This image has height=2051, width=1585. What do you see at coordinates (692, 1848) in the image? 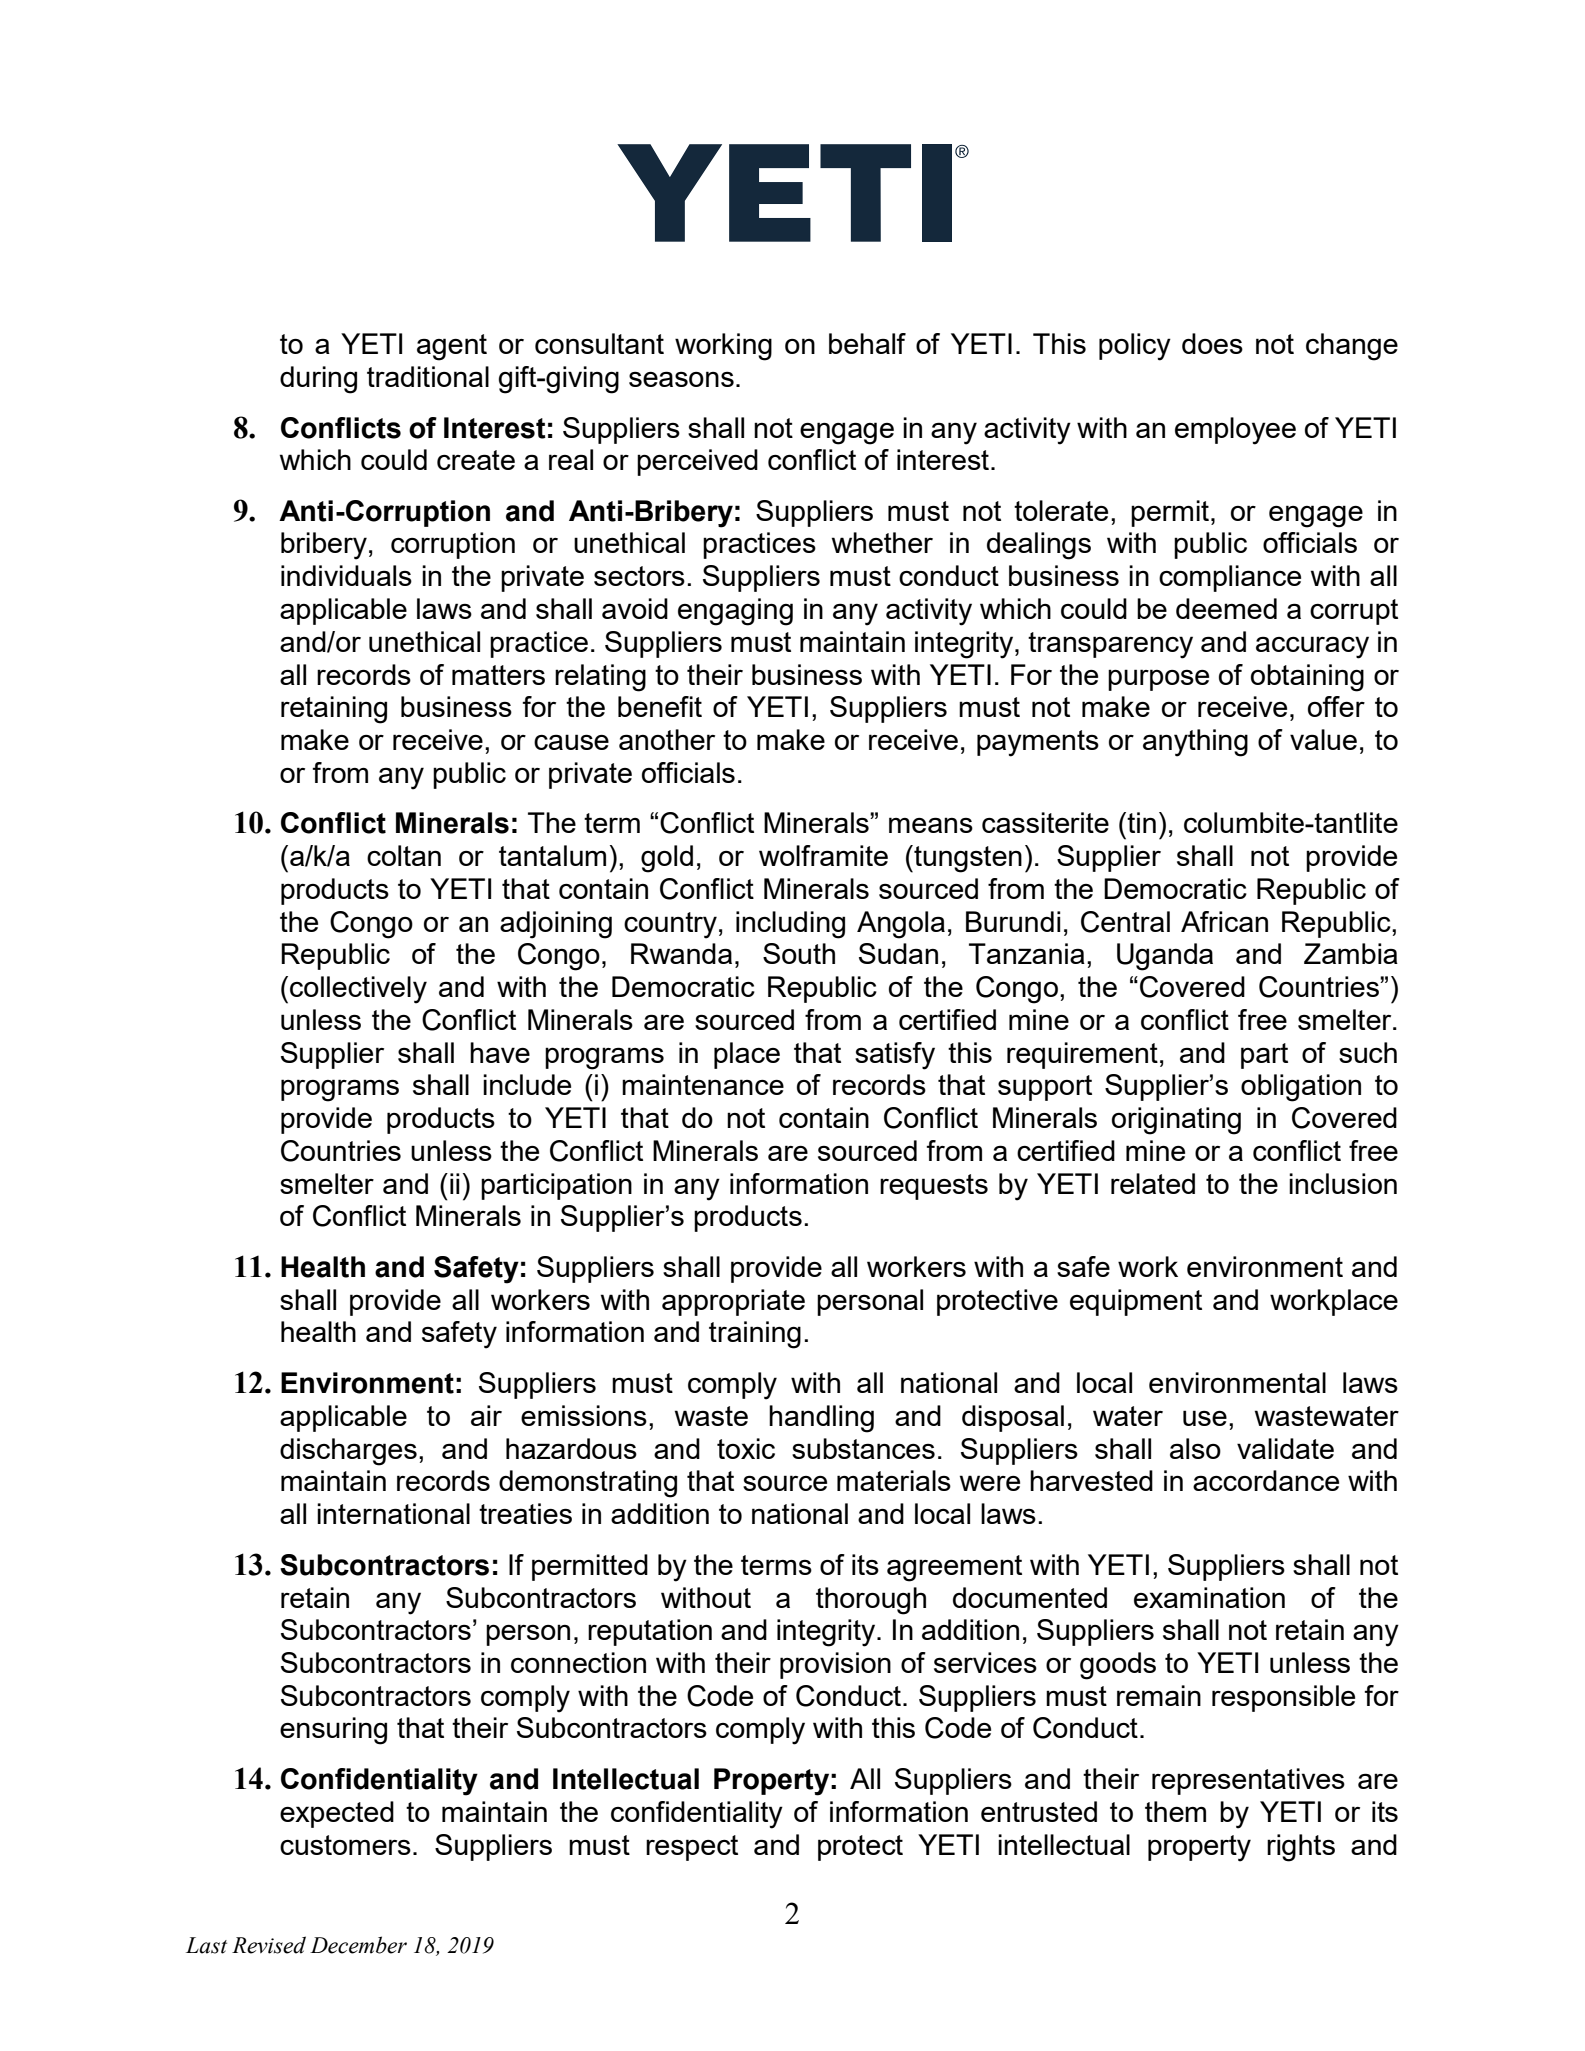
I see `respect` at bounding box center [692, 1848].
